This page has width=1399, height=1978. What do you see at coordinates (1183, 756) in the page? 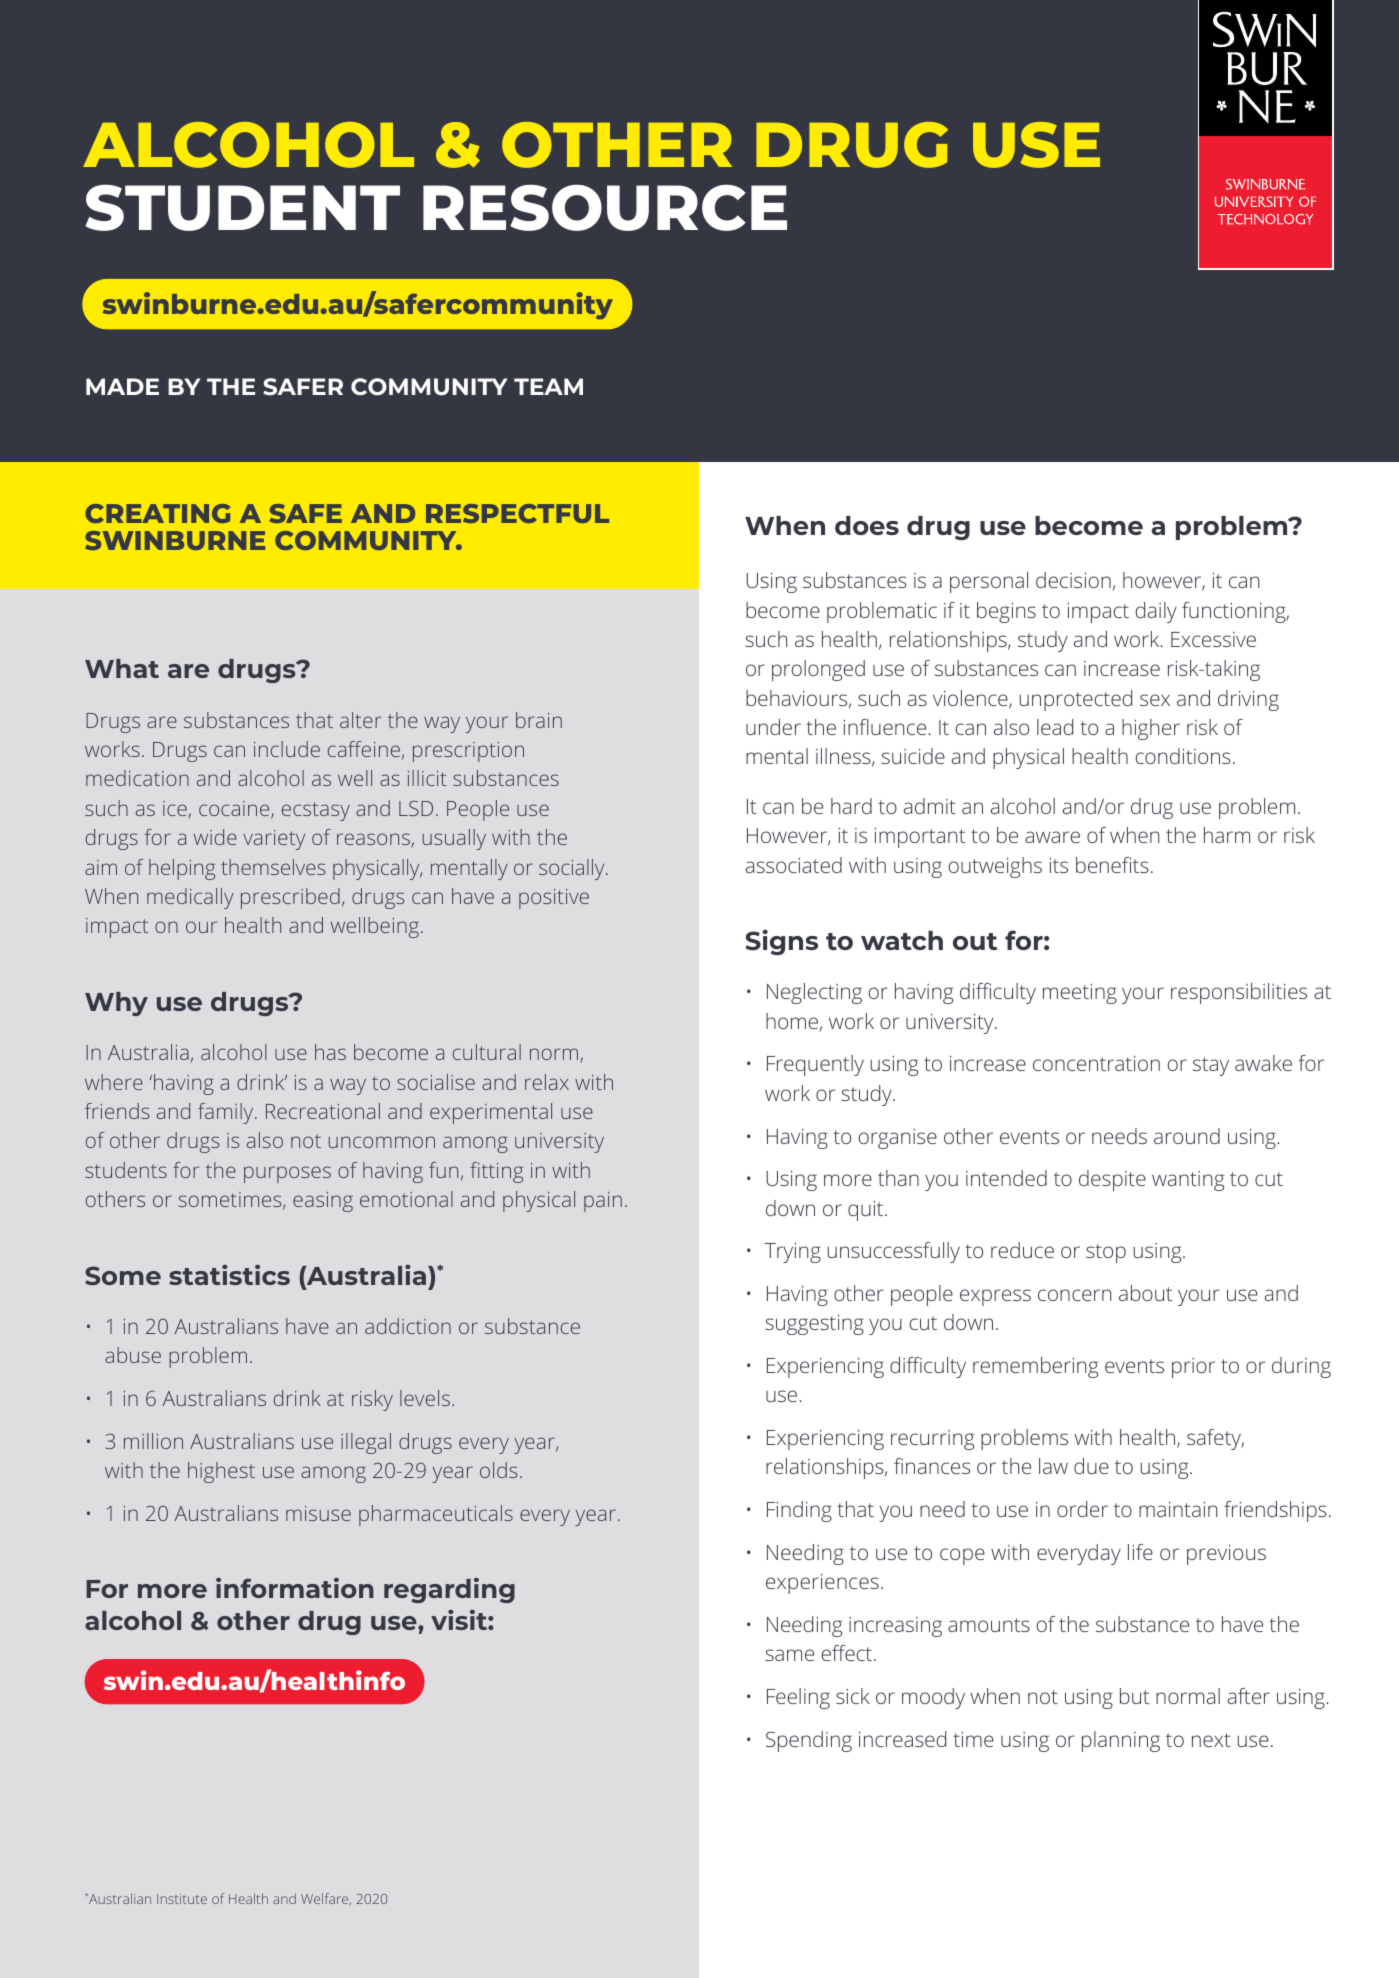
I see `conditions` at bounding box center [1183, 756].
